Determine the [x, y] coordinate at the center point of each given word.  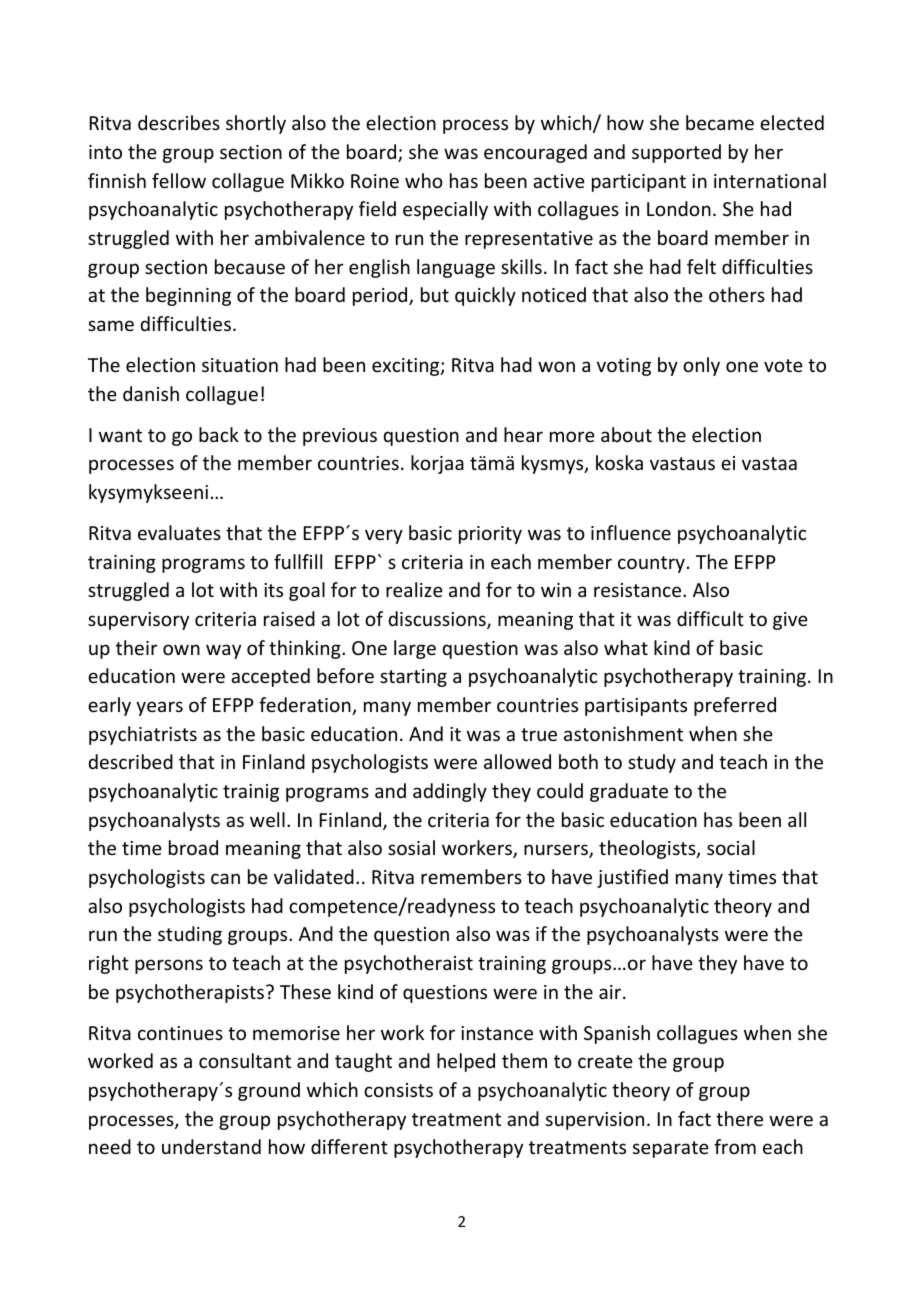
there [739, 1118]
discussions [438, 620]
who [424, 180]
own [181, 649]
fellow [179, 180]
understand [211, 1146]
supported [676, 153]
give [790, 621]
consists [398, 1090]
